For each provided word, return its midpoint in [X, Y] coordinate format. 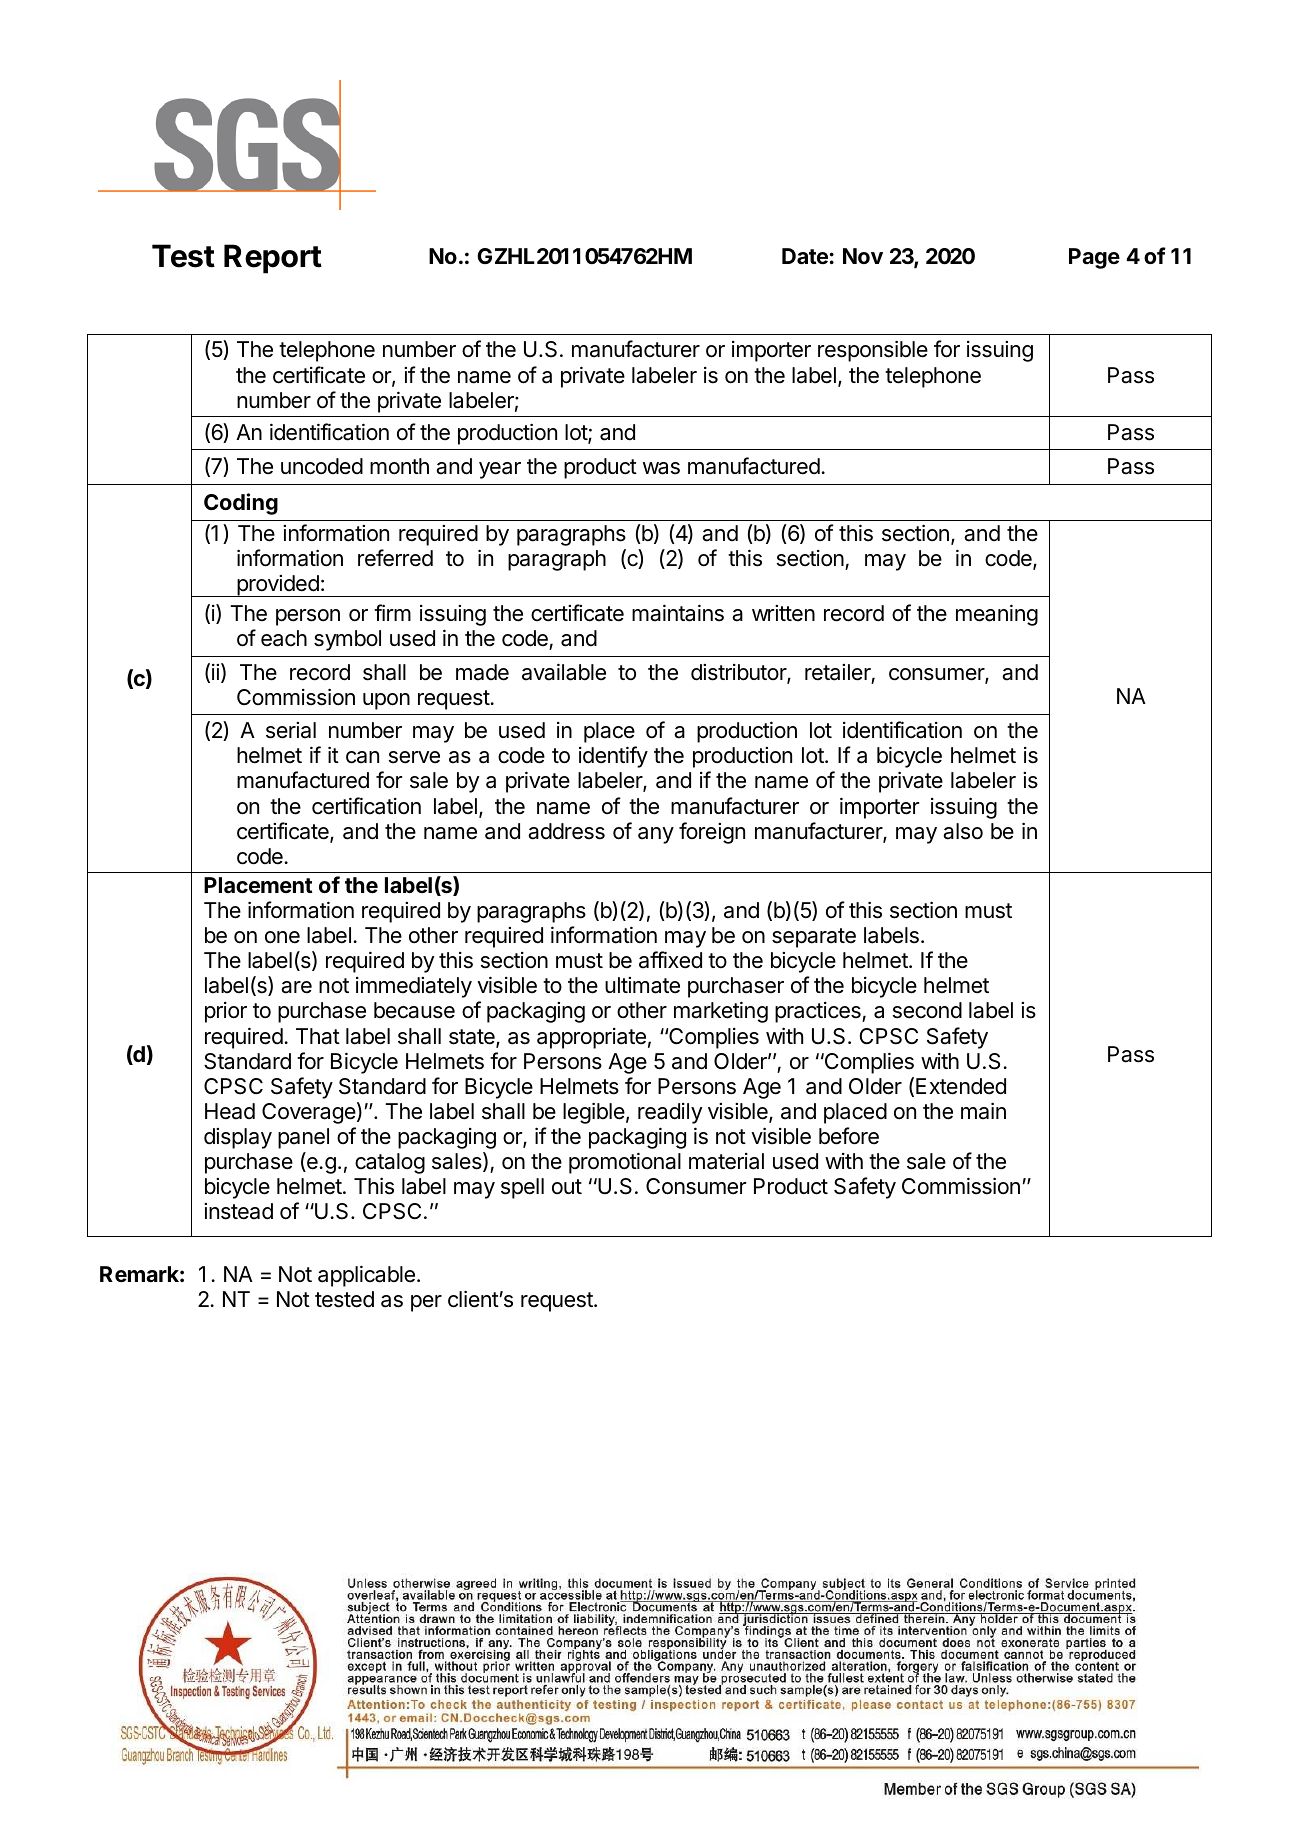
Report [273, 259]
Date [805, 256]
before [849, 1136]
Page [1094, 258]
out [567, 1187]
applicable [366, 1276]
